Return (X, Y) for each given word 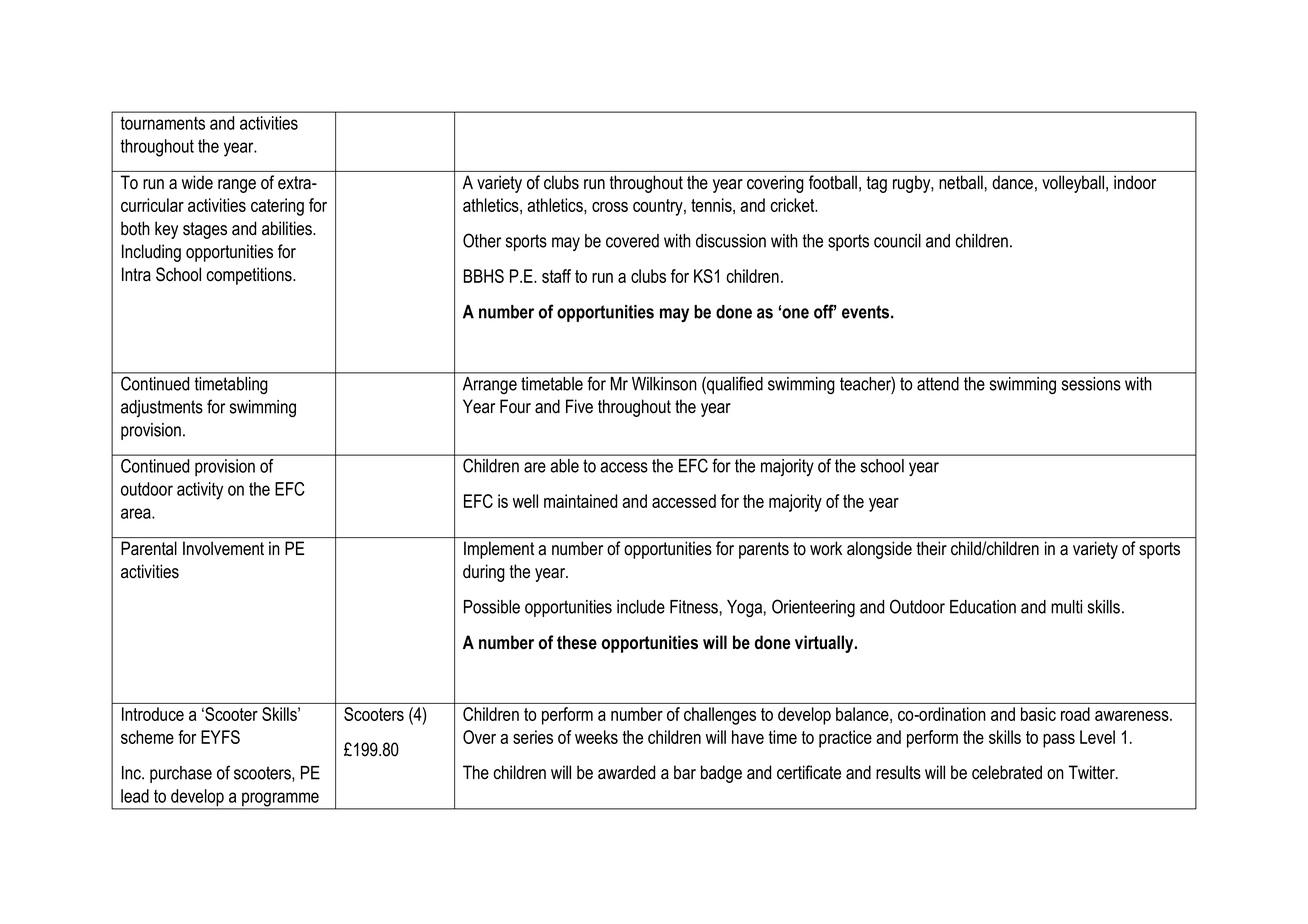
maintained (580, 501)
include (641, 607)
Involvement (223, 548)
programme (280, 800)
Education (983, 607)
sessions (1091, 384)
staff (556, 276)
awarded (626, 772)
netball (961, 182)
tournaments (162, 123)
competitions (250, 276)
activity (200, 491)
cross (610, 207)
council (897, 241)
